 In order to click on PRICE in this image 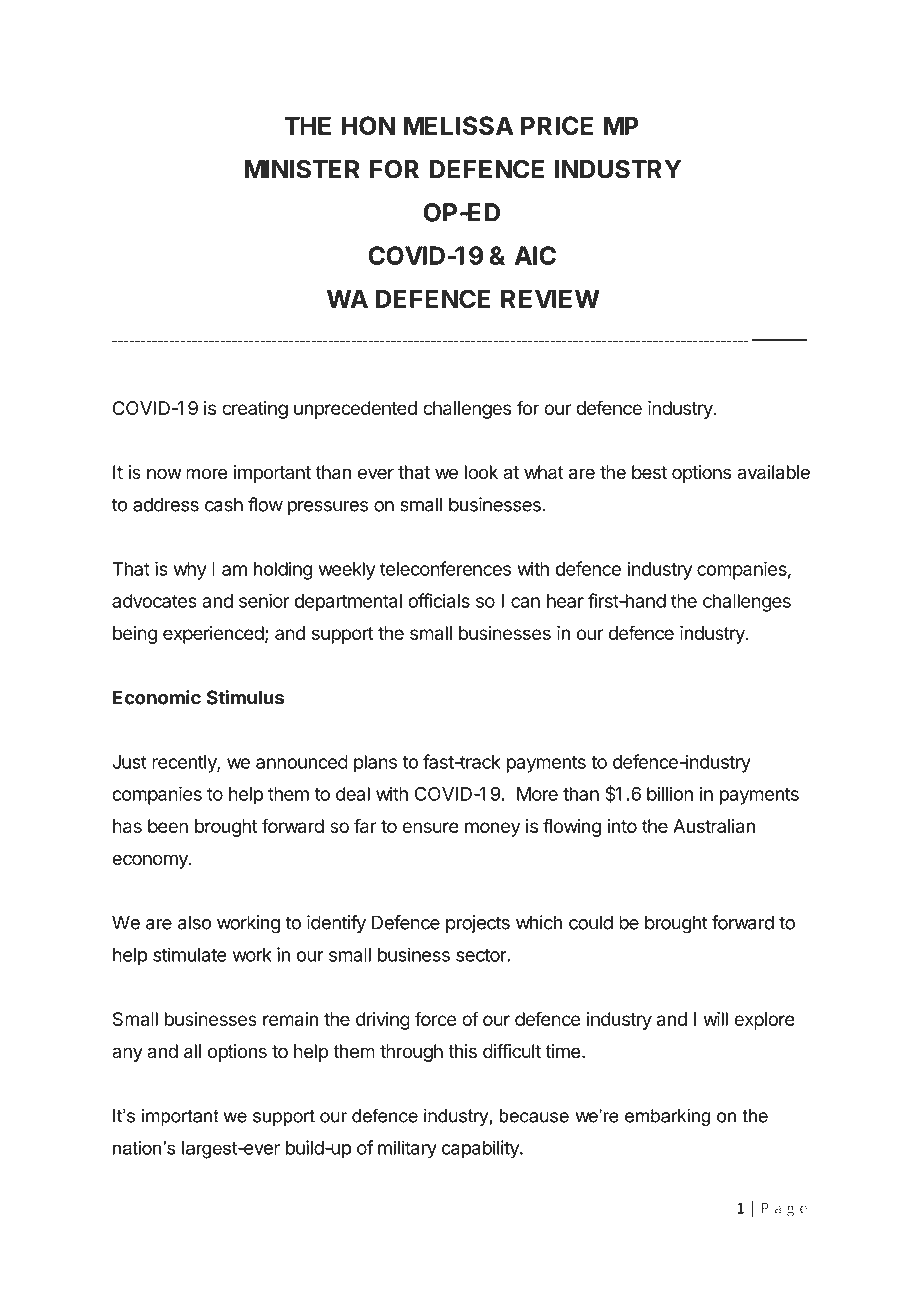, I will do `click(557, 125)`.
